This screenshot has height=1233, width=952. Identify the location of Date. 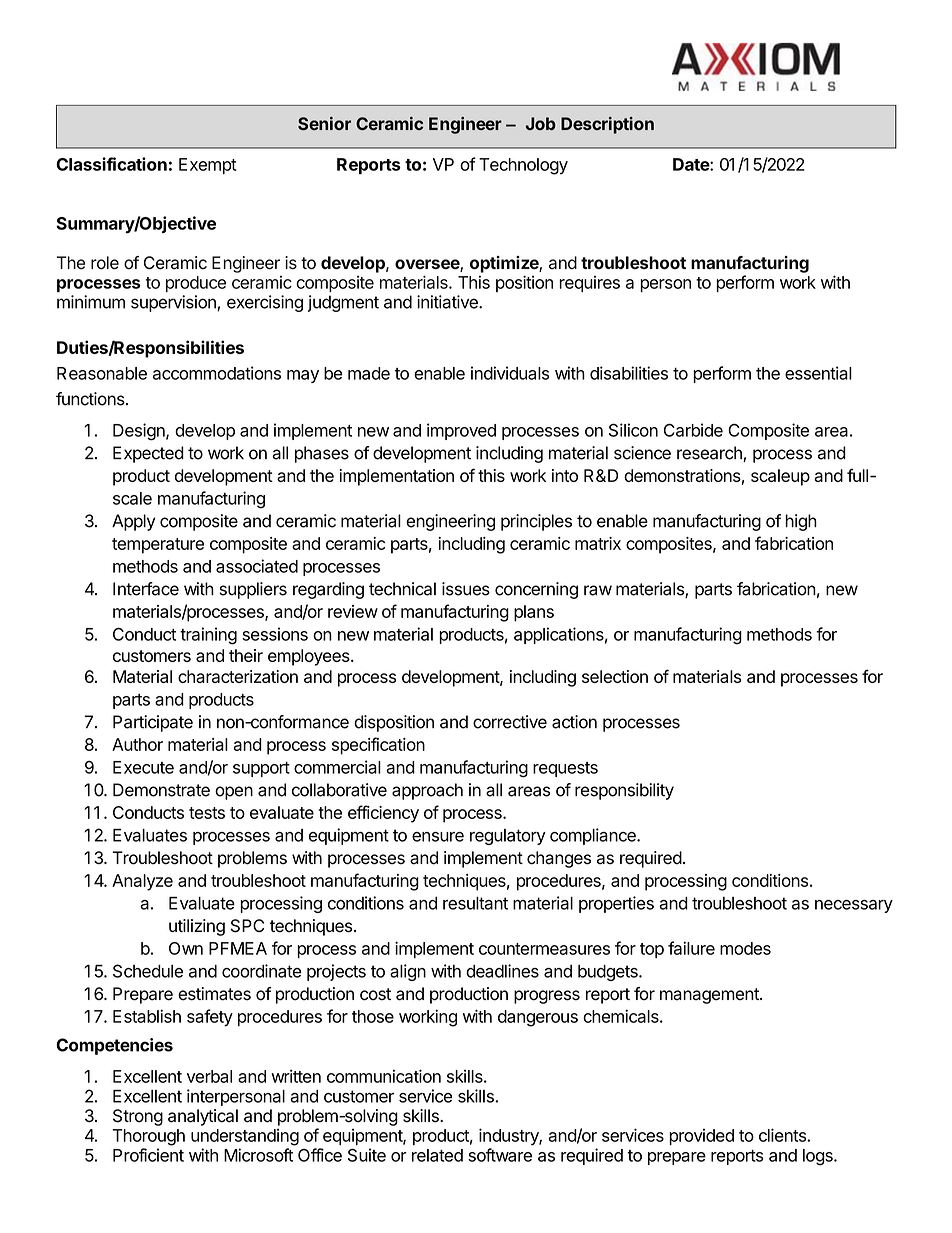
(692, 164).
